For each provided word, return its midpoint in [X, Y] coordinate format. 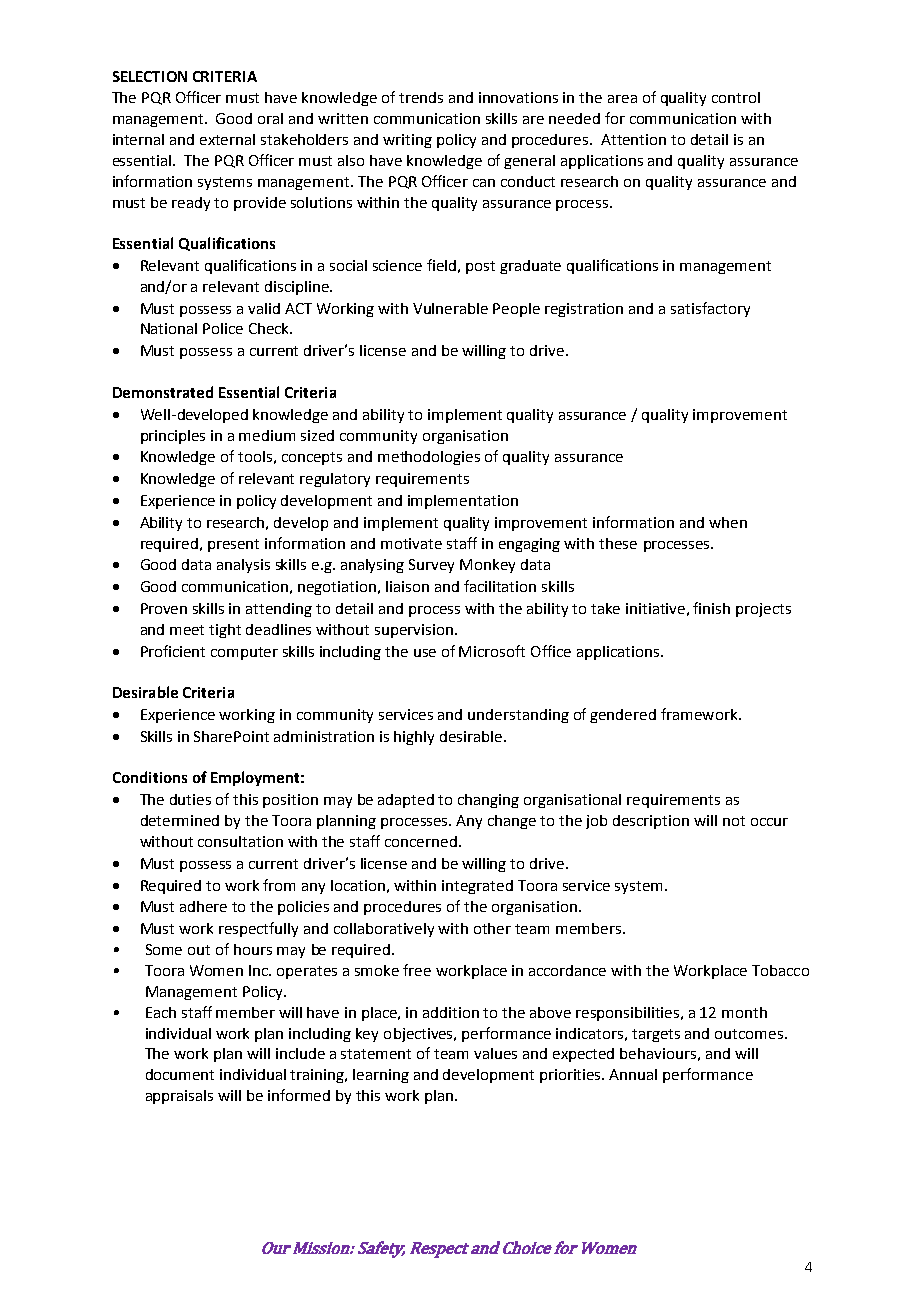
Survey [431, 566]
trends [421, 97]
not [734, 821]
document [180, 1074]
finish [711, 608]
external [227, 139]
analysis [243, 566]
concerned [421, 841]
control [736, 97]
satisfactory [710, 309]
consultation [240, 841]
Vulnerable [450, 308]
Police [223, 328]
